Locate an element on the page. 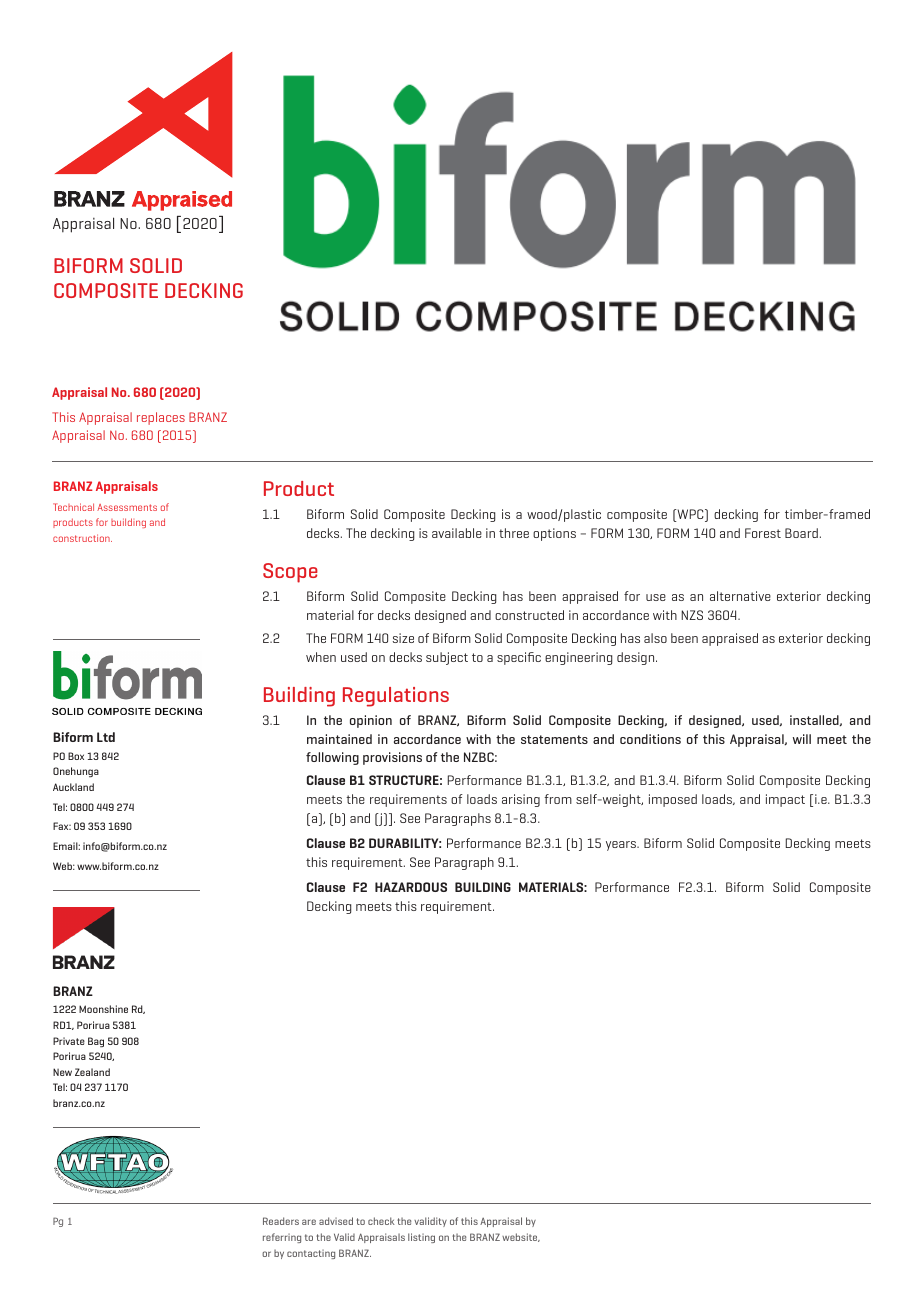  available is located at coordinates (457, 533).
